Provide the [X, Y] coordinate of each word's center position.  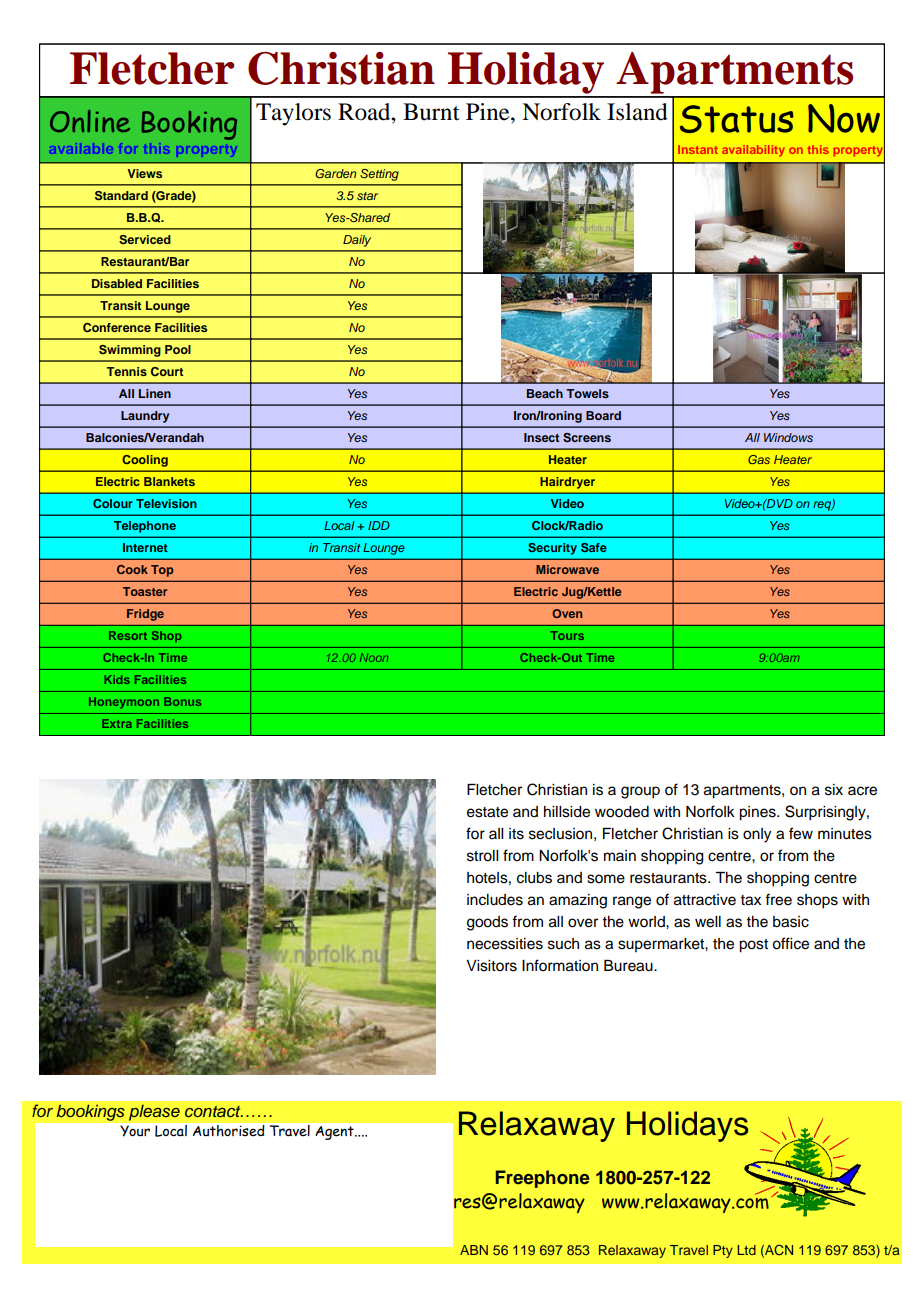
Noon [374, 657]
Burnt [431, 112]
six [834, 790]
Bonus [182, 701]
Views [144, 173]
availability [753, 151]
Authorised [228, 1130]
